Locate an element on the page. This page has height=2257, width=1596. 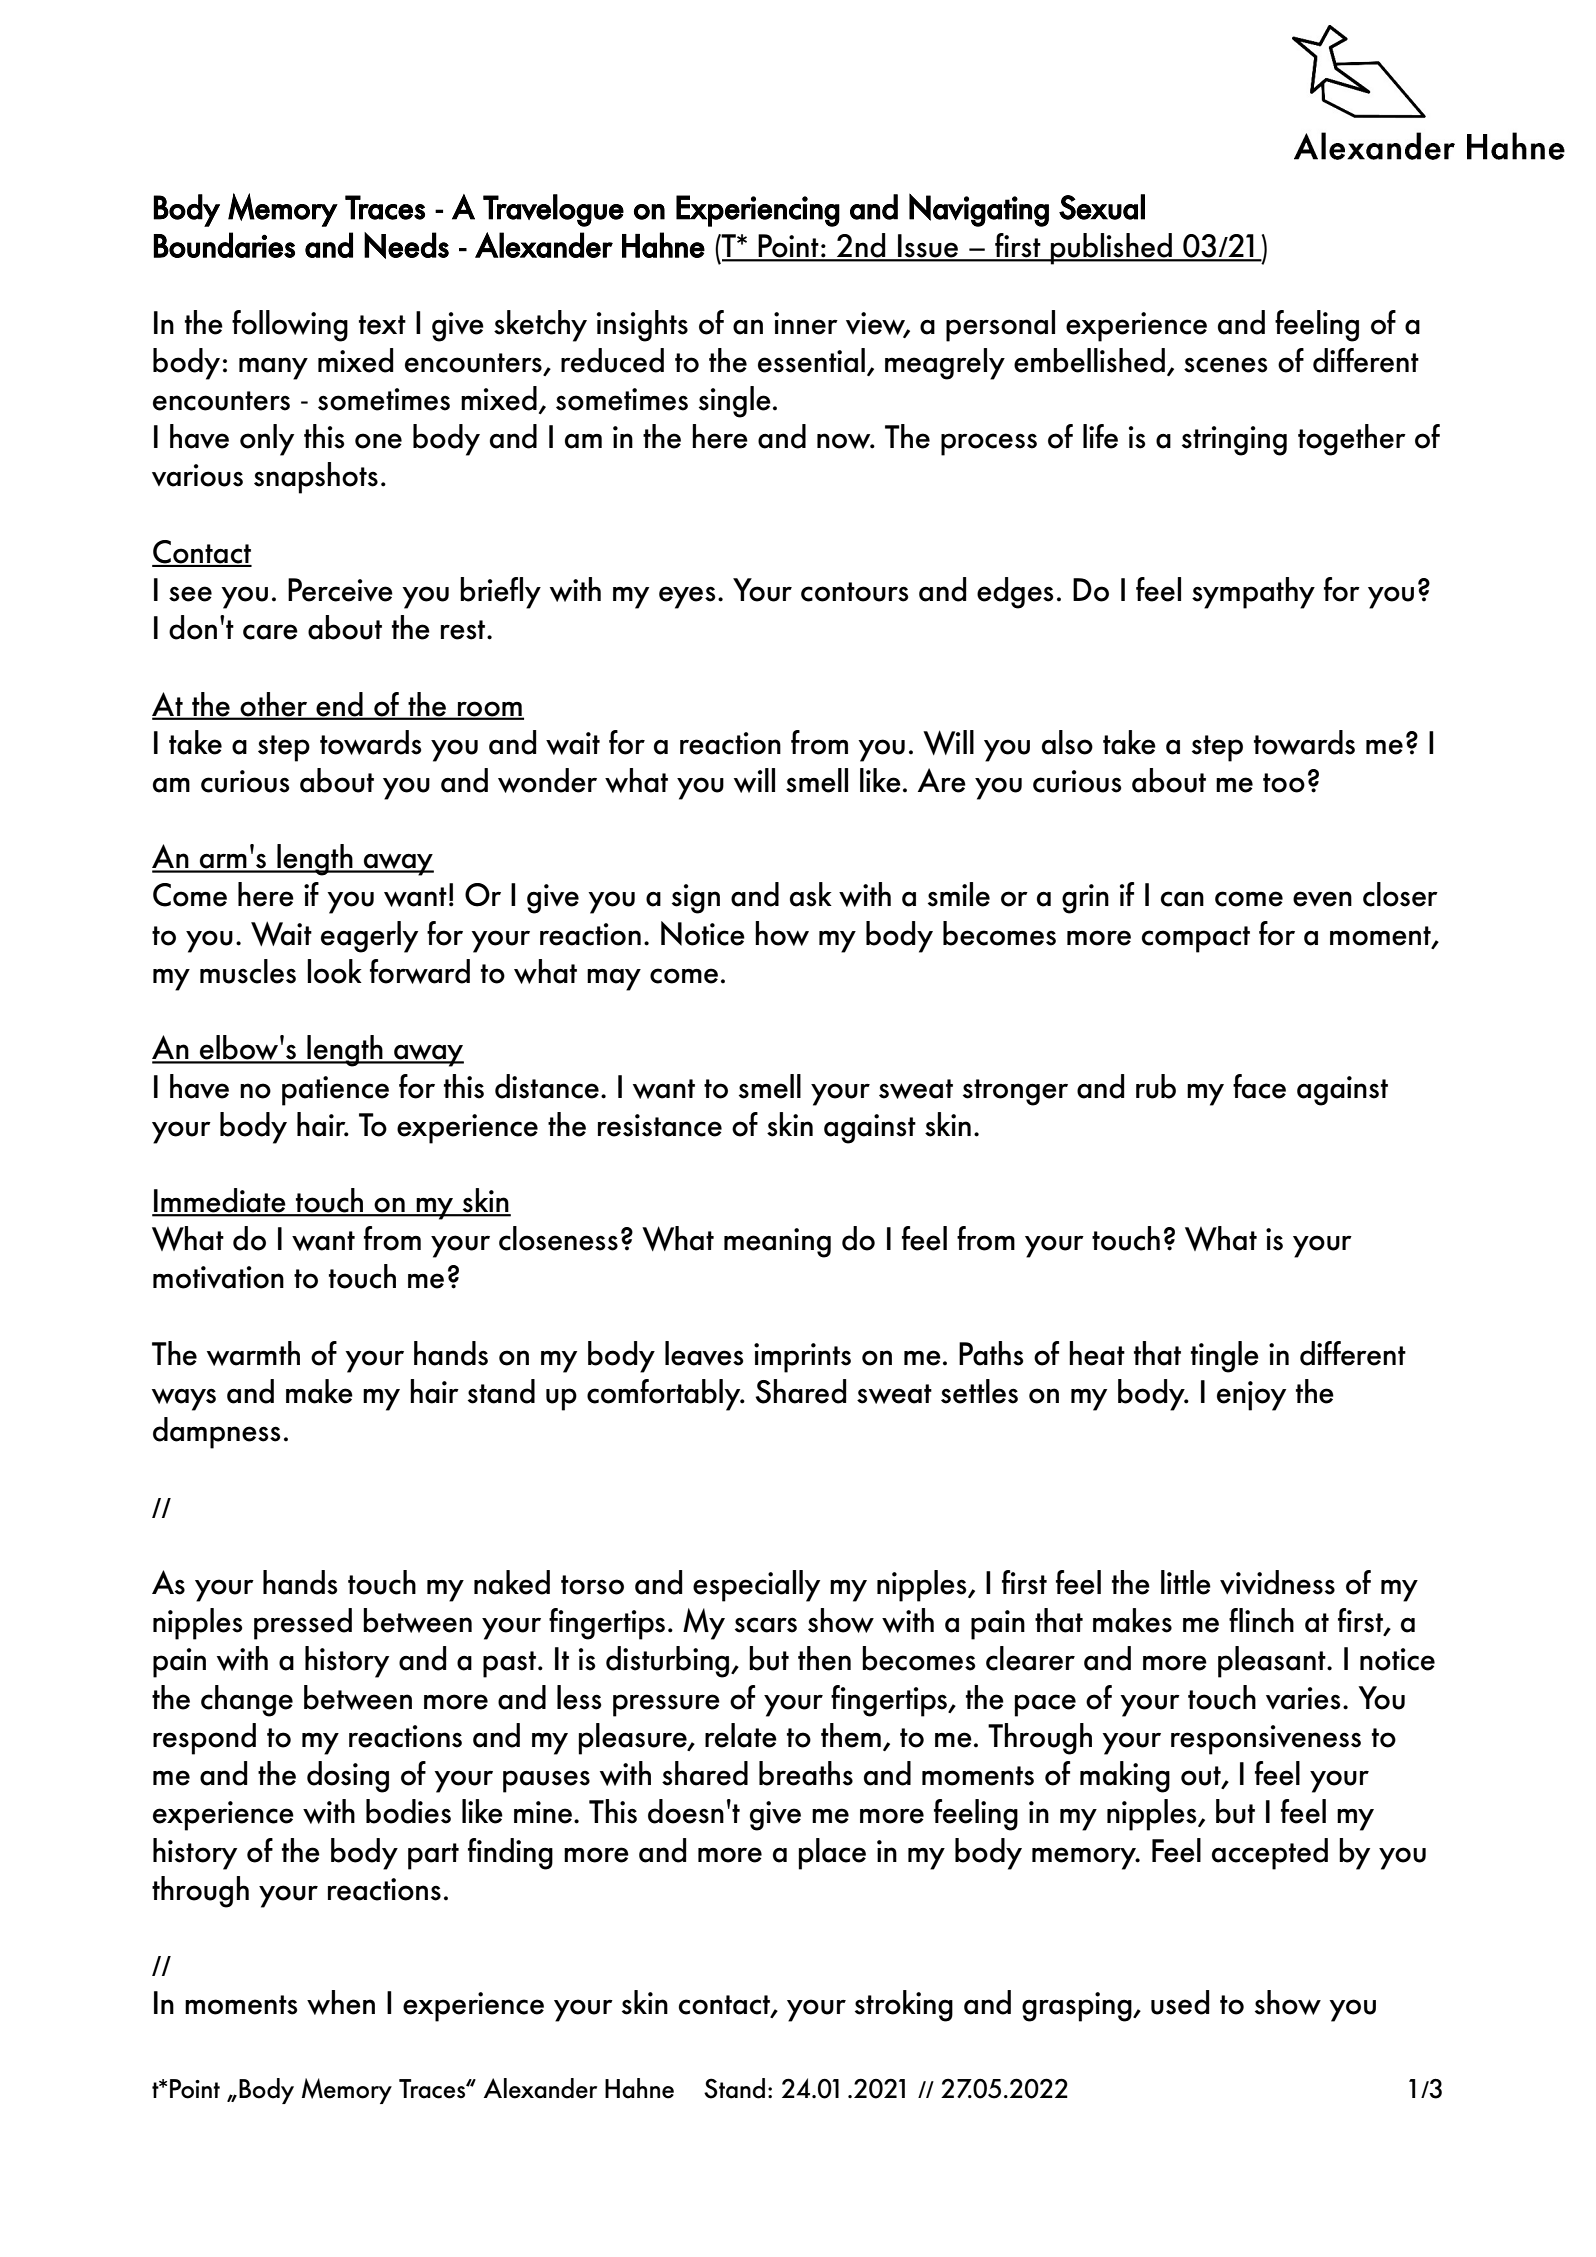
Experiencing is located at coordinates (758, 211).
